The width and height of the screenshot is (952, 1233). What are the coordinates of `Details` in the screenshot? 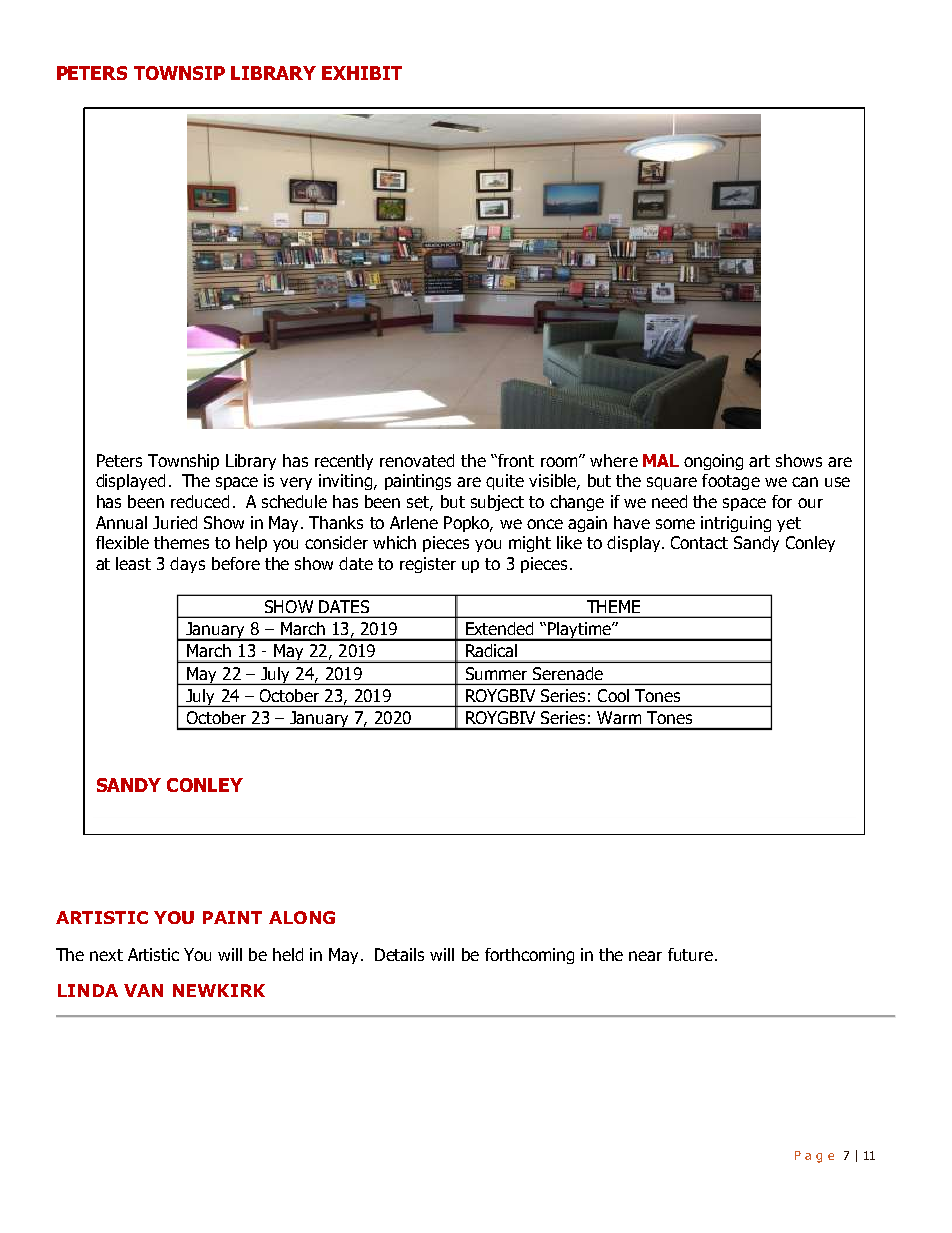 It's located at (399, 954).
